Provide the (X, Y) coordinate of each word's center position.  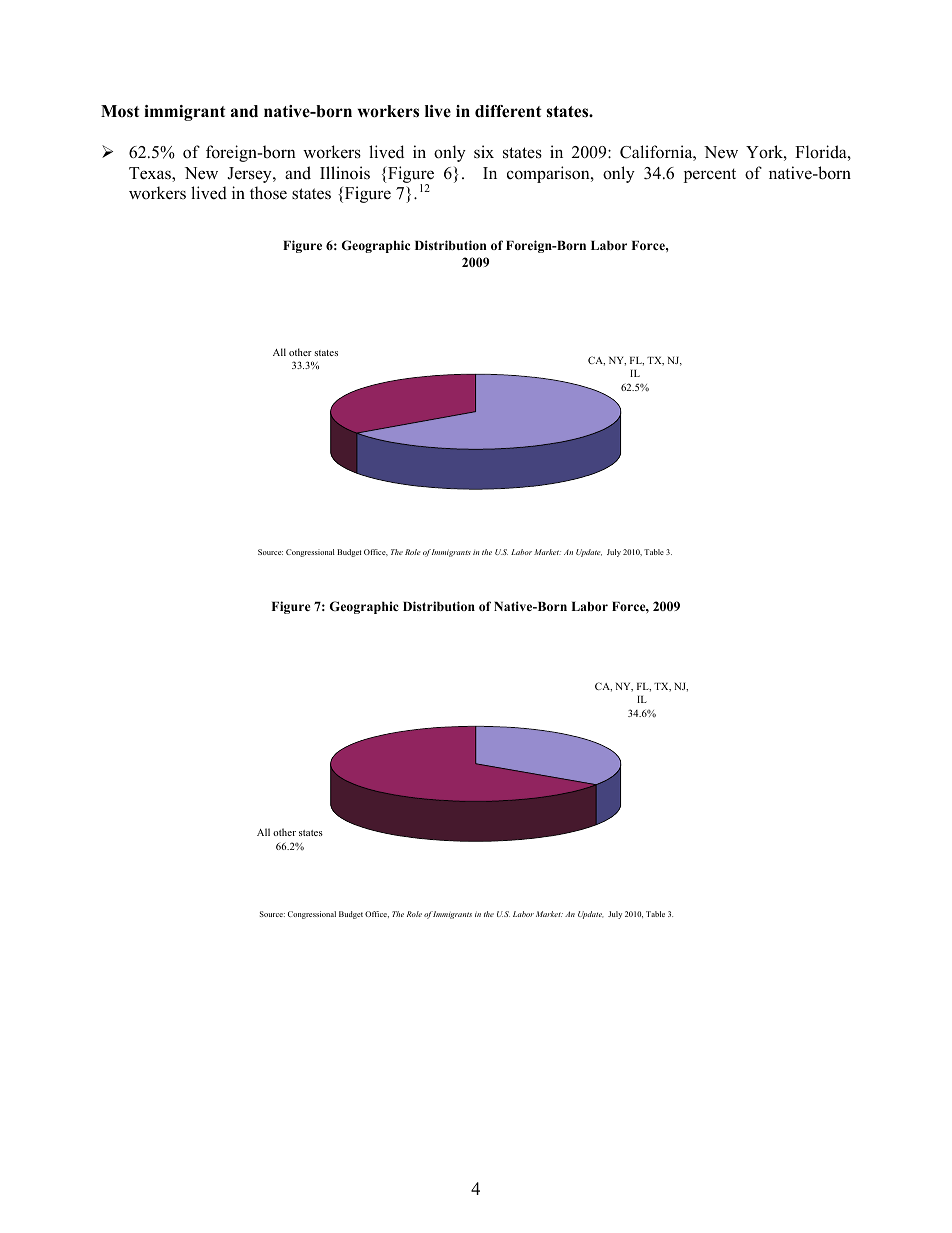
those (268, 193)
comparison (549, 174)
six (484, 151)
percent (710, 175)
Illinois (345, 173)
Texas (151, 174)
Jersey (250, 175)
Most (120, 111)
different (508, 111)
